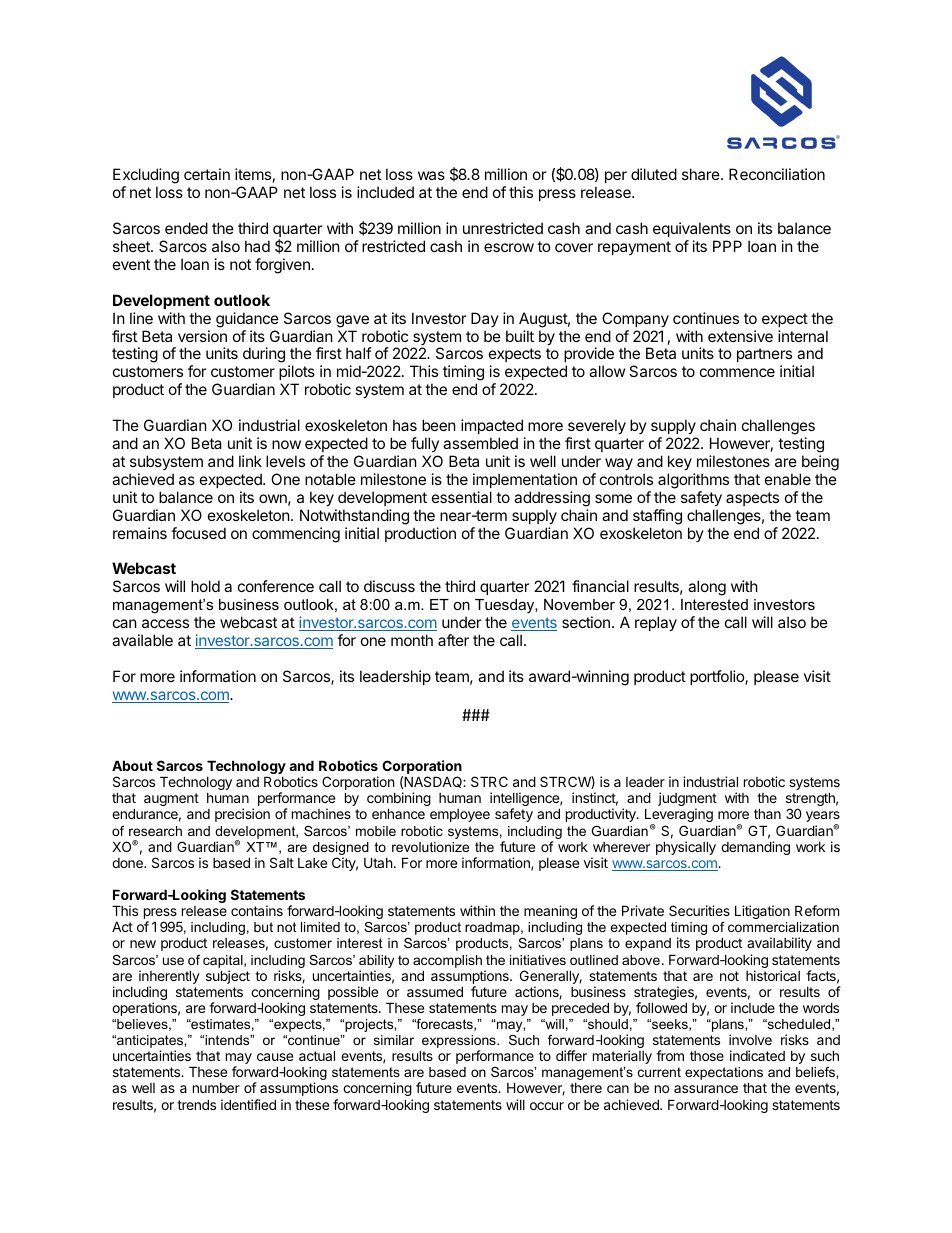  Describe the element at coordinates (186, 228) in the screenshot. I see `ended` at that location.
